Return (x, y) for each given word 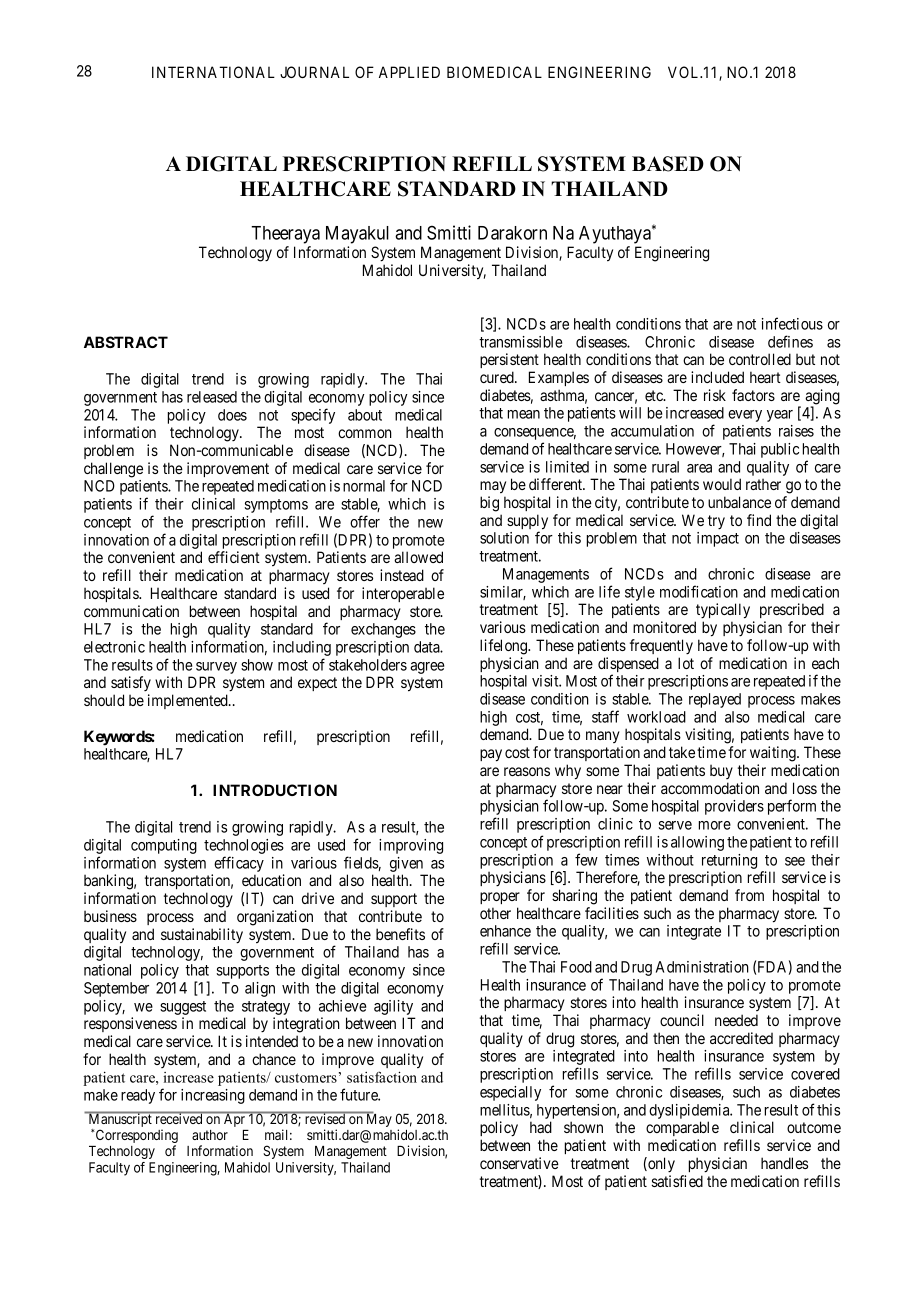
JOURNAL (314, 72)
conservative (519, 1163)
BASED (668, 164)
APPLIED (409, 72)
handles (784, 1163)
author (210, 1135)
